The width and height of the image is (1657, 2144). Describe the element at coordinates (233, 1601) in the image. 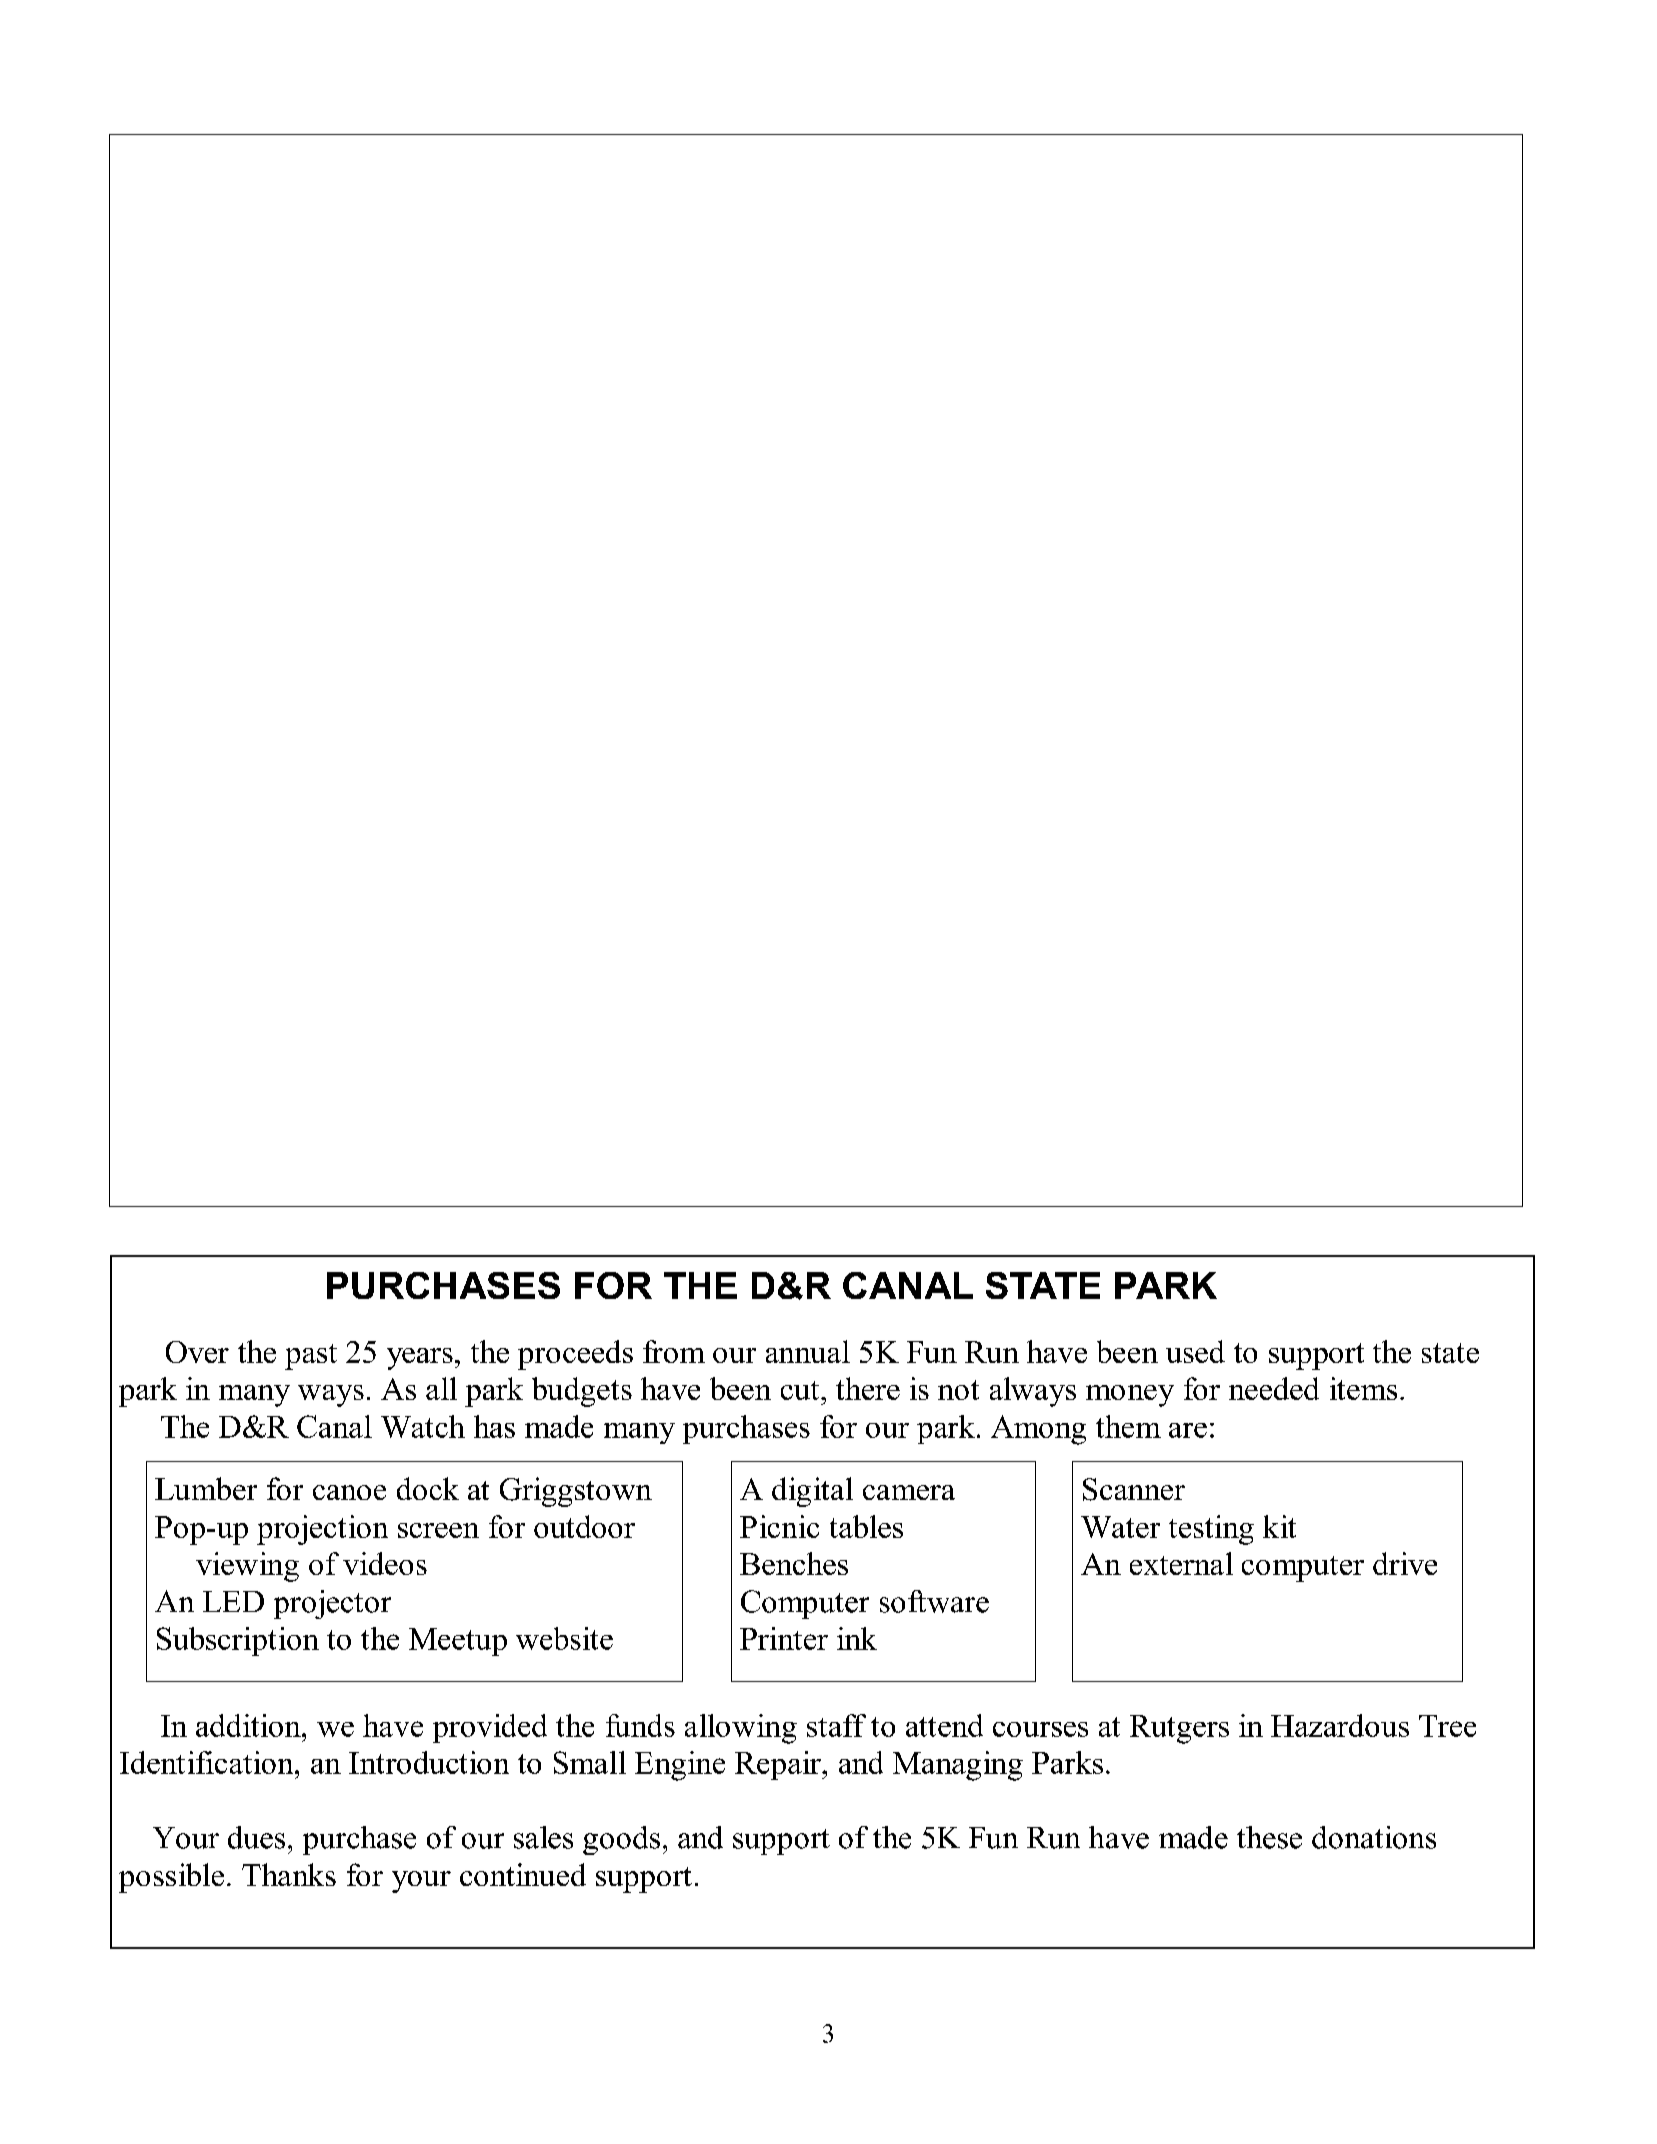

I see `LED` at that location.
